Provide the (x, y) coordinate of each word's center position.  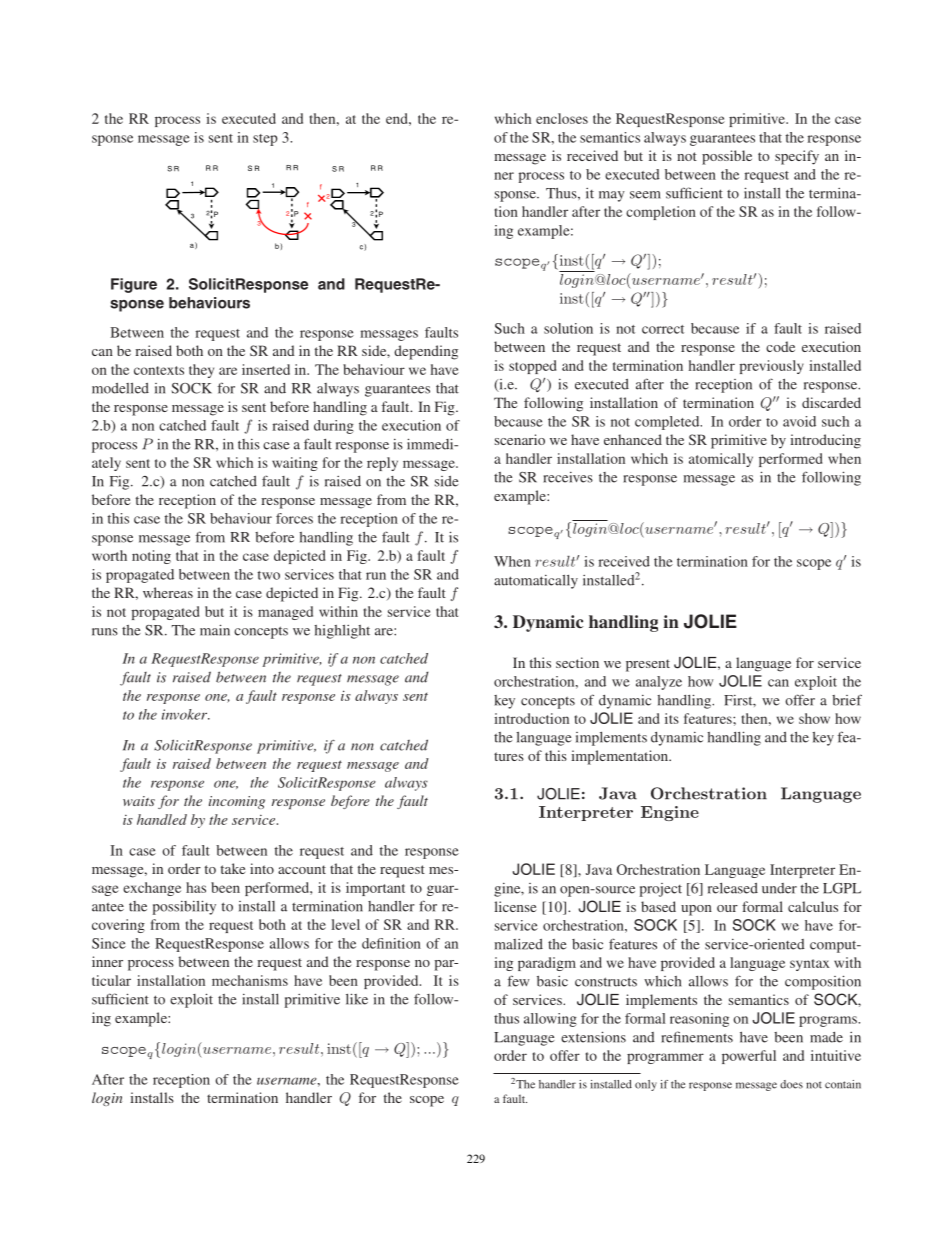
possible (727, 157)
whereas (168, 592)
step (265, 140)
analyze (659, 683)
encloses (562, 118)
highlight (342, 632)
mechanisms (250, 980)
